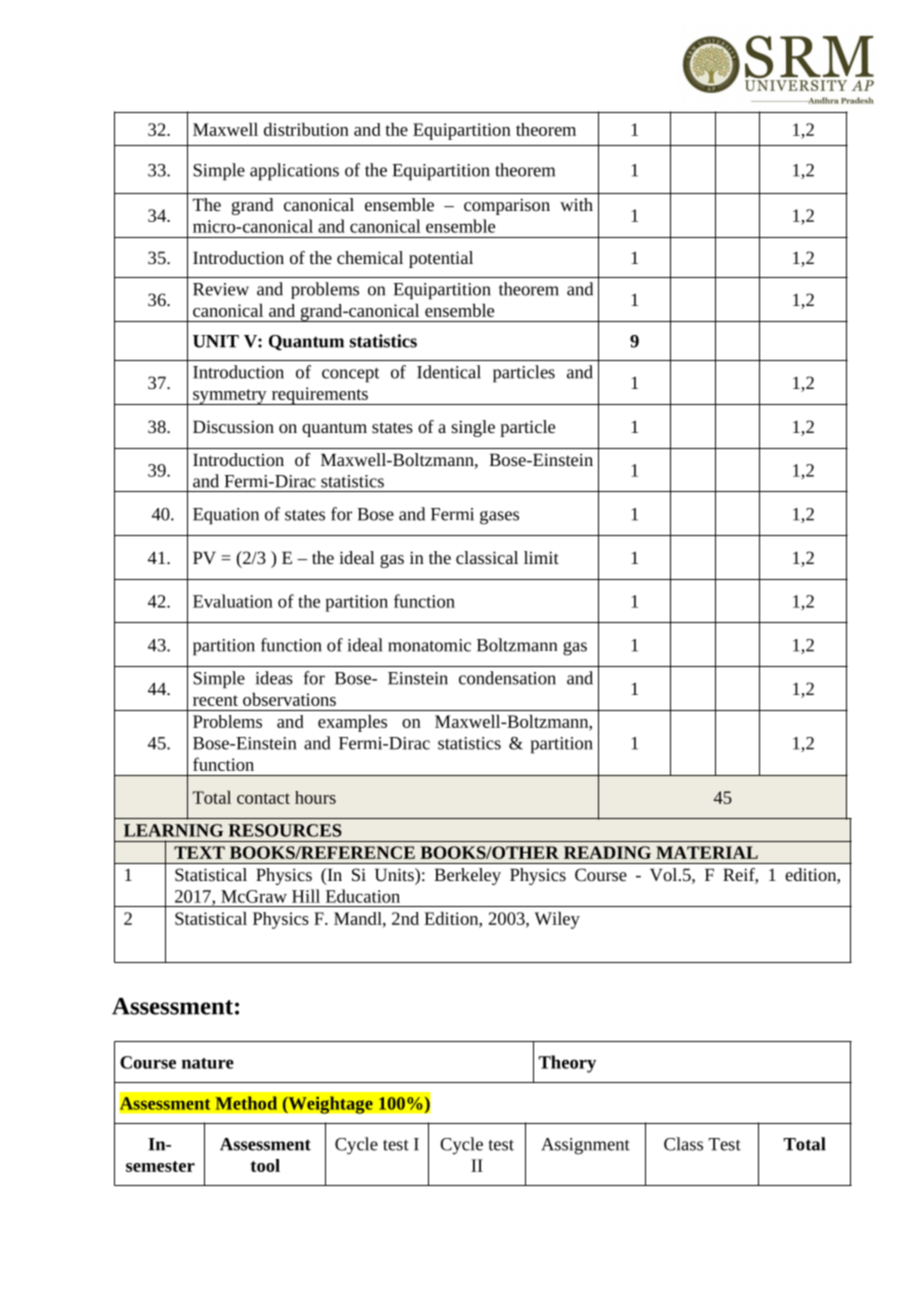  Describe the element at coordinates (246, 1103) in the document. I see `Method` at that location.
